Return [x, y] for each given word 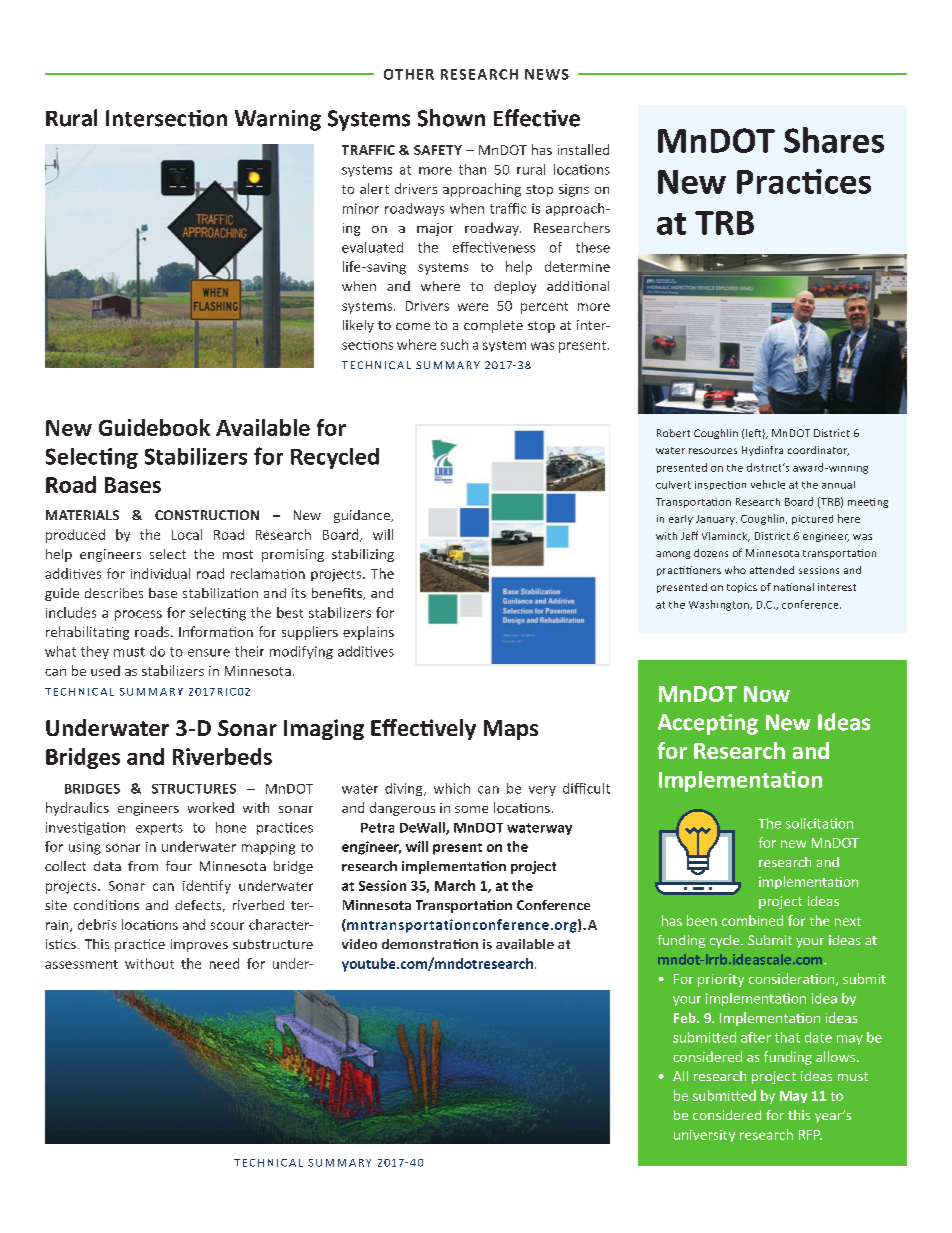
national [794, 587]
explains [368, 633]
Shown [451, 118]
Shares [834, 140]
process [138, 615]
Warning [278, 120]
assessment [81, 964]
